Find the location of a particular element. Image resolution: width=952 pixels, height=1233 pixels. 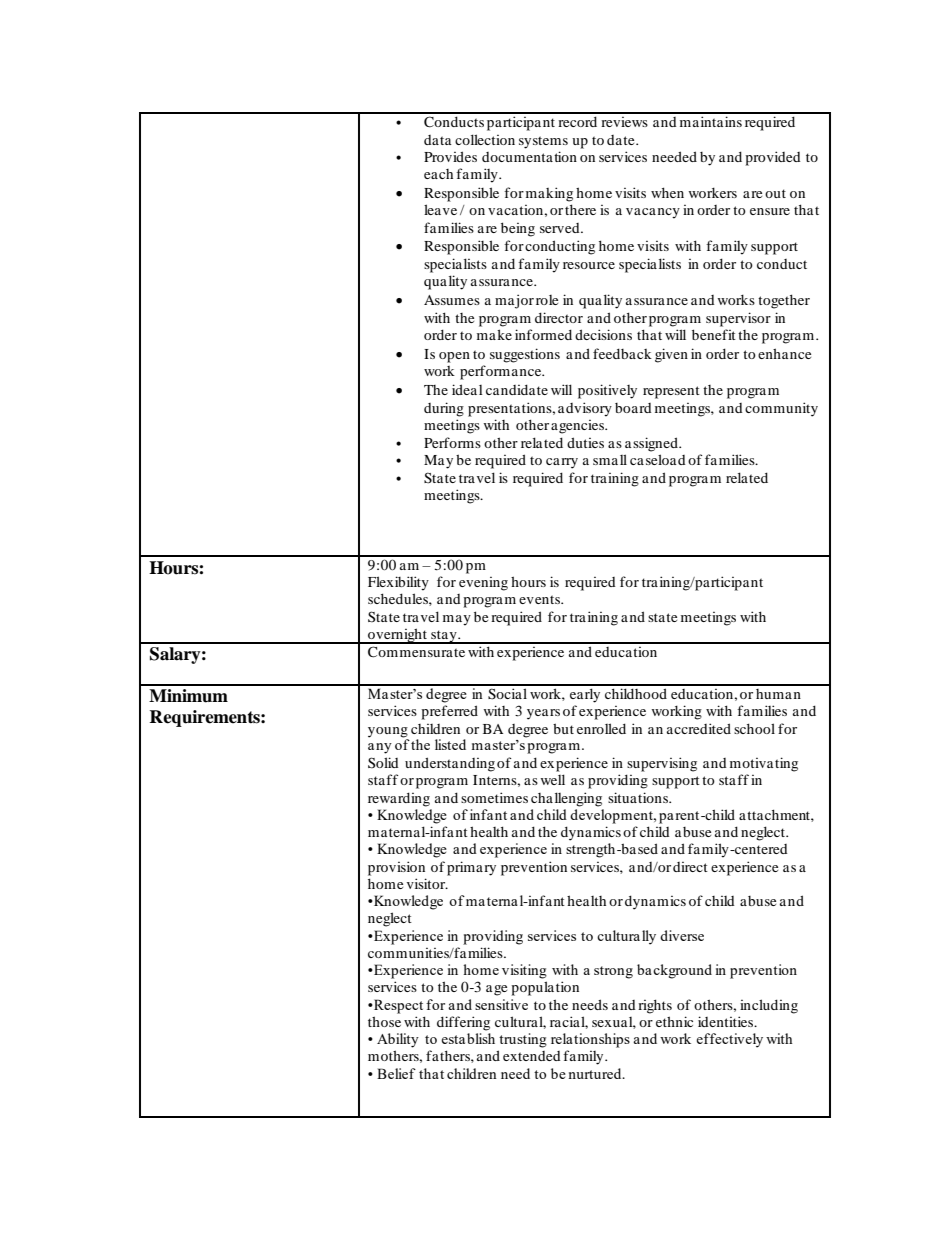

accredited is located at coordinates (699, 728).
